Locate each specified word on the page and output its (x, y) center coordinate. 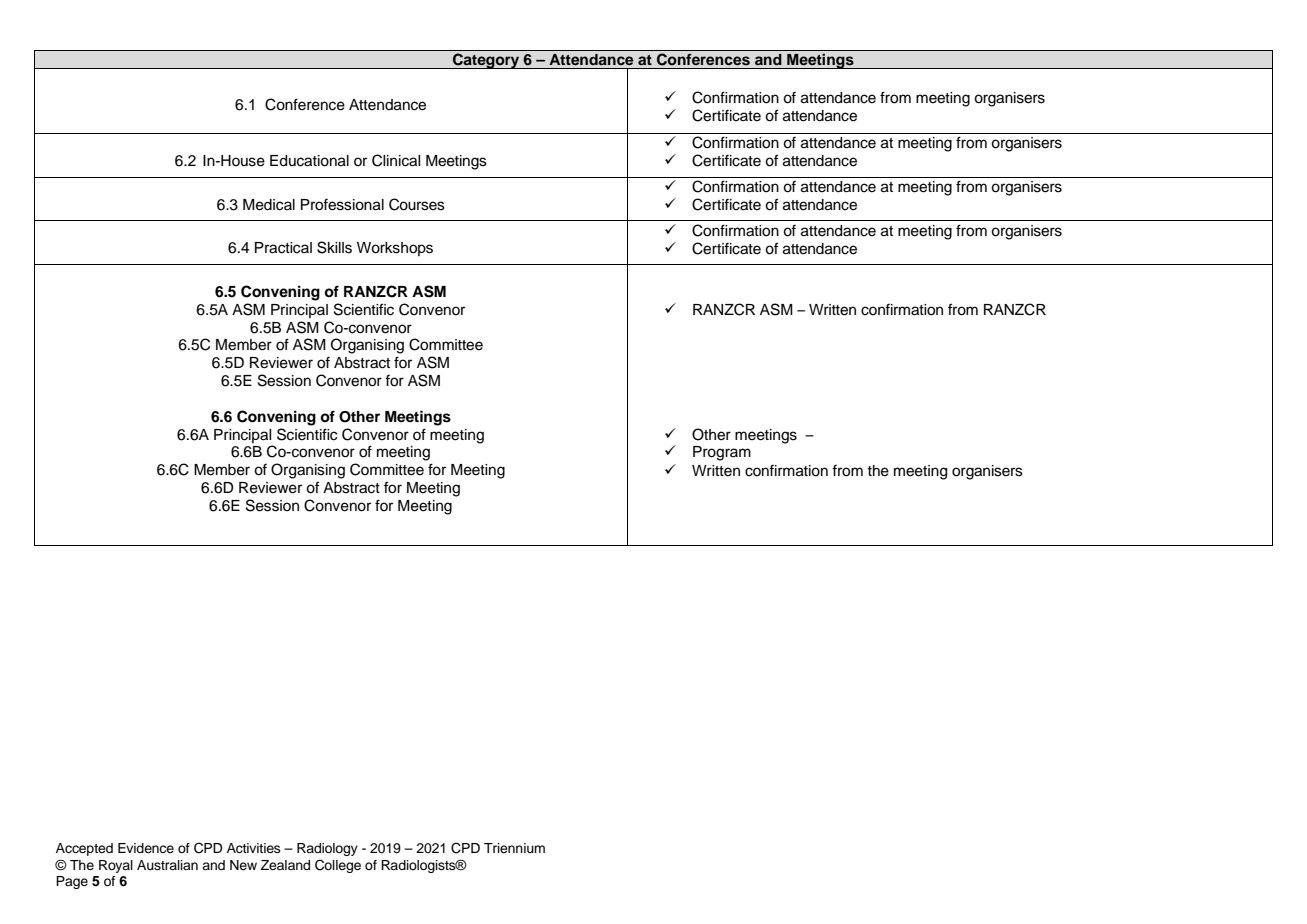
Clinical (396, 160)
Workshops (395, 249)
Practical (283, 248)
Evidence (146, 848)
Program (722, 453)
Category (486, 61)
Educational (309, 161)
